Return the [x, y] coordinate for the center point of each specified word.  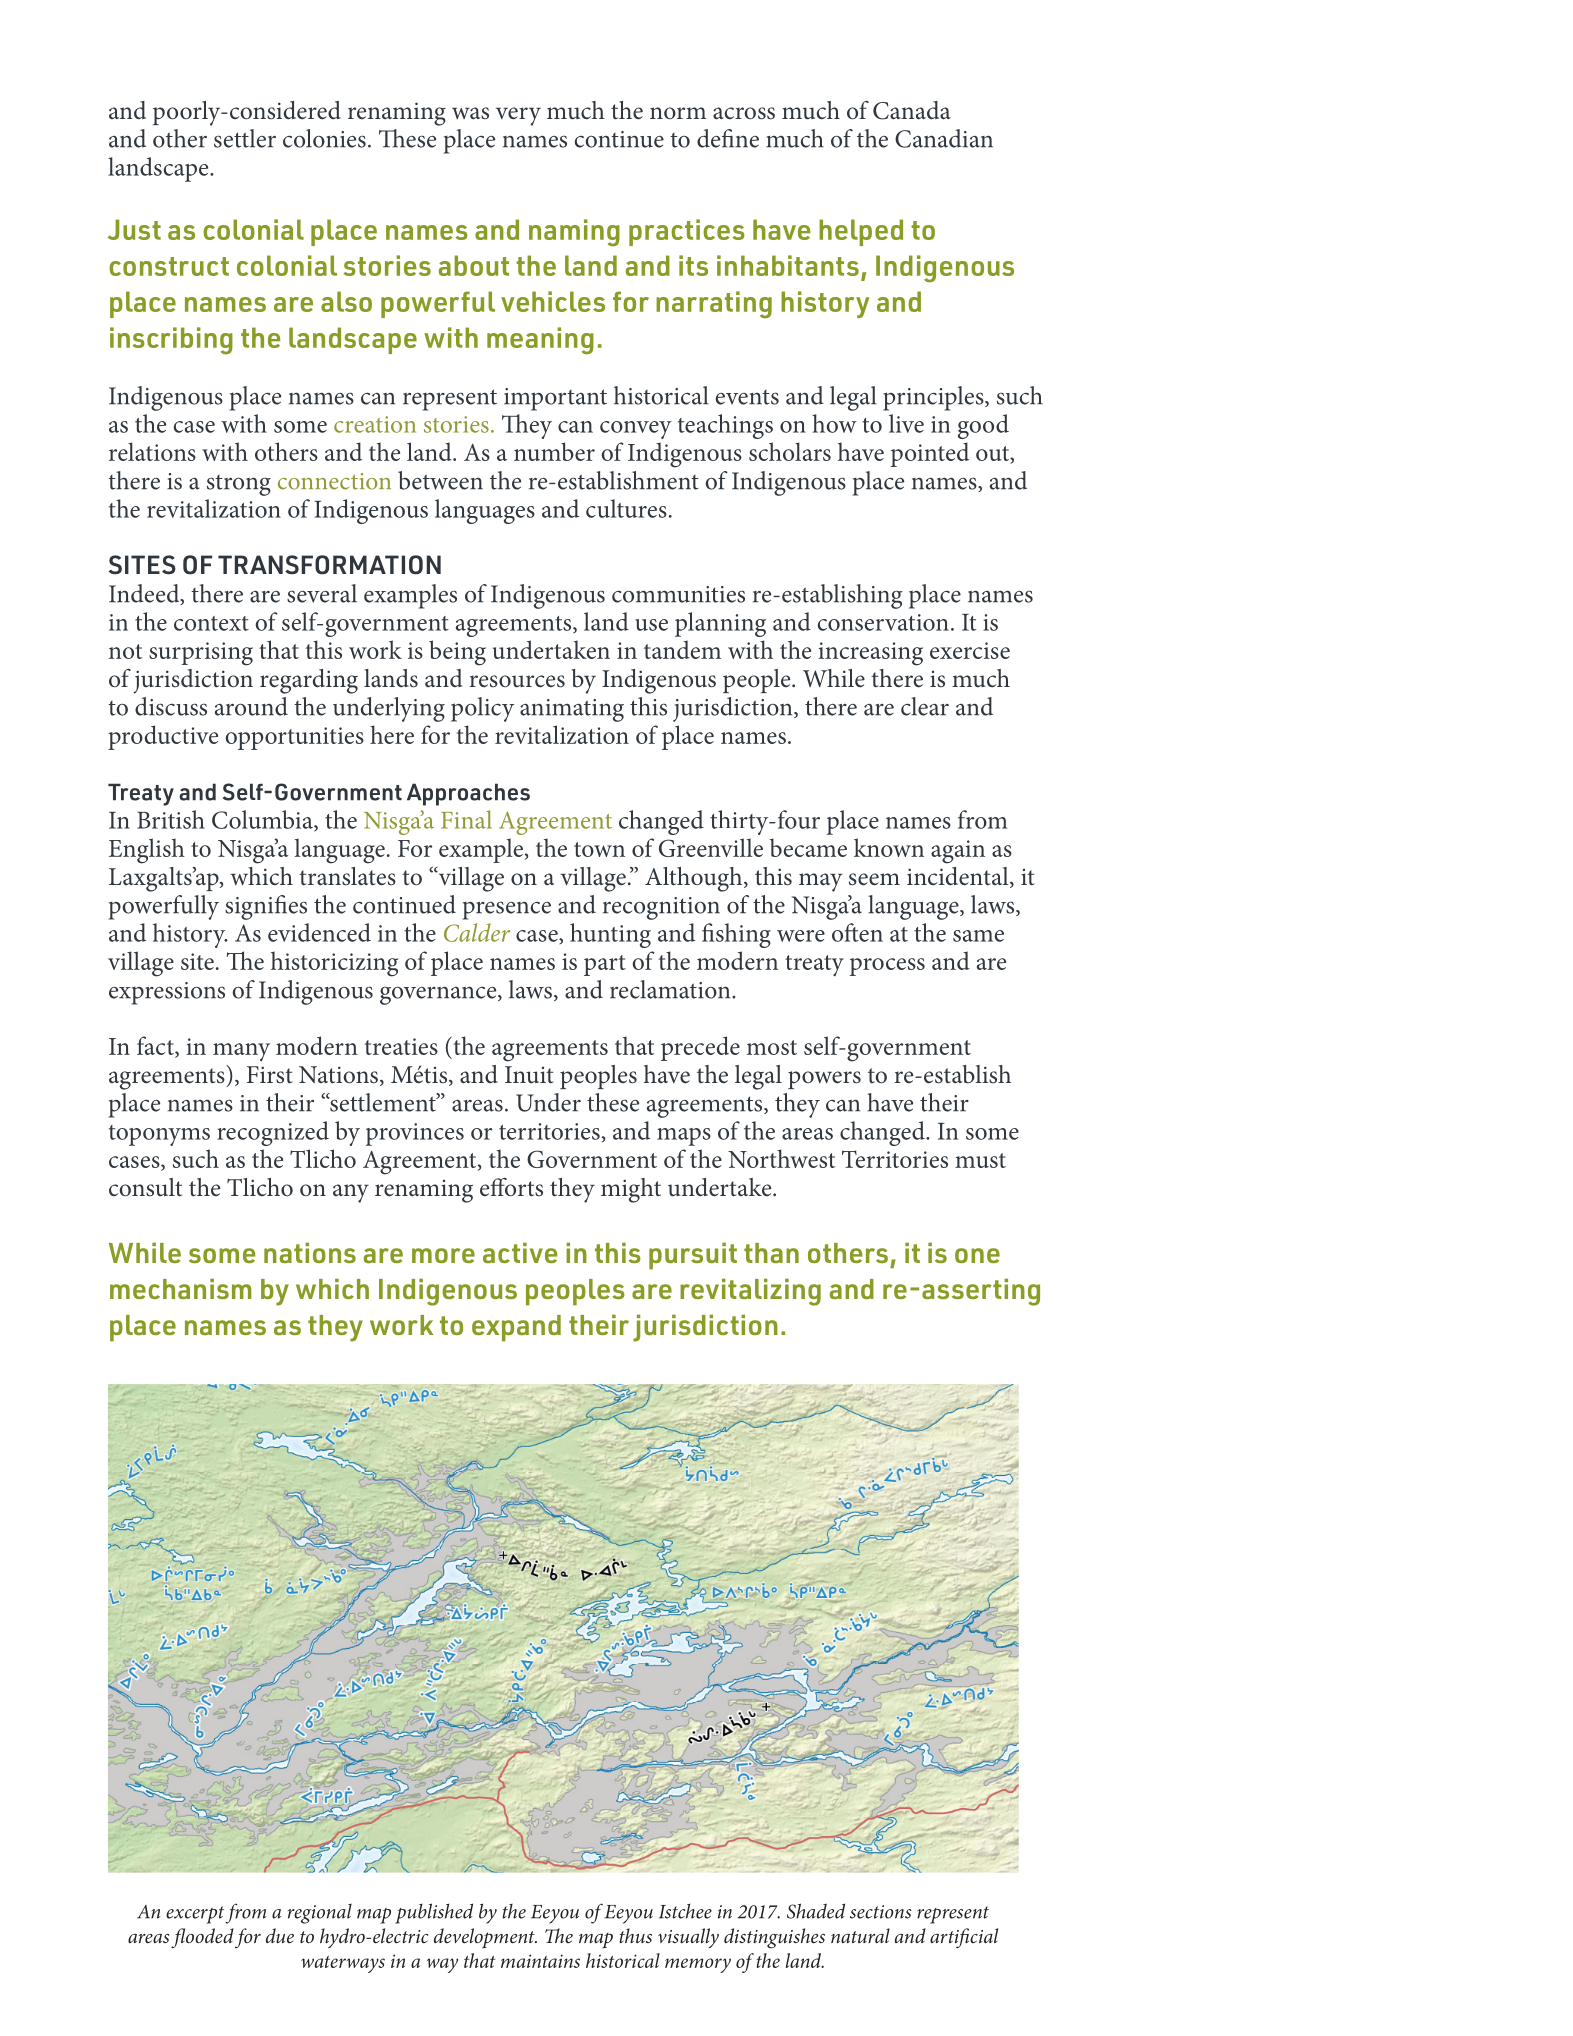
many [241, 1052]
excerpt [196, 1915]
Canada [912, 110]
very [518, 116]
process [887, 967]
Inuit [529, 1075]
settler [245, 138]
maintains [540, 1961]
